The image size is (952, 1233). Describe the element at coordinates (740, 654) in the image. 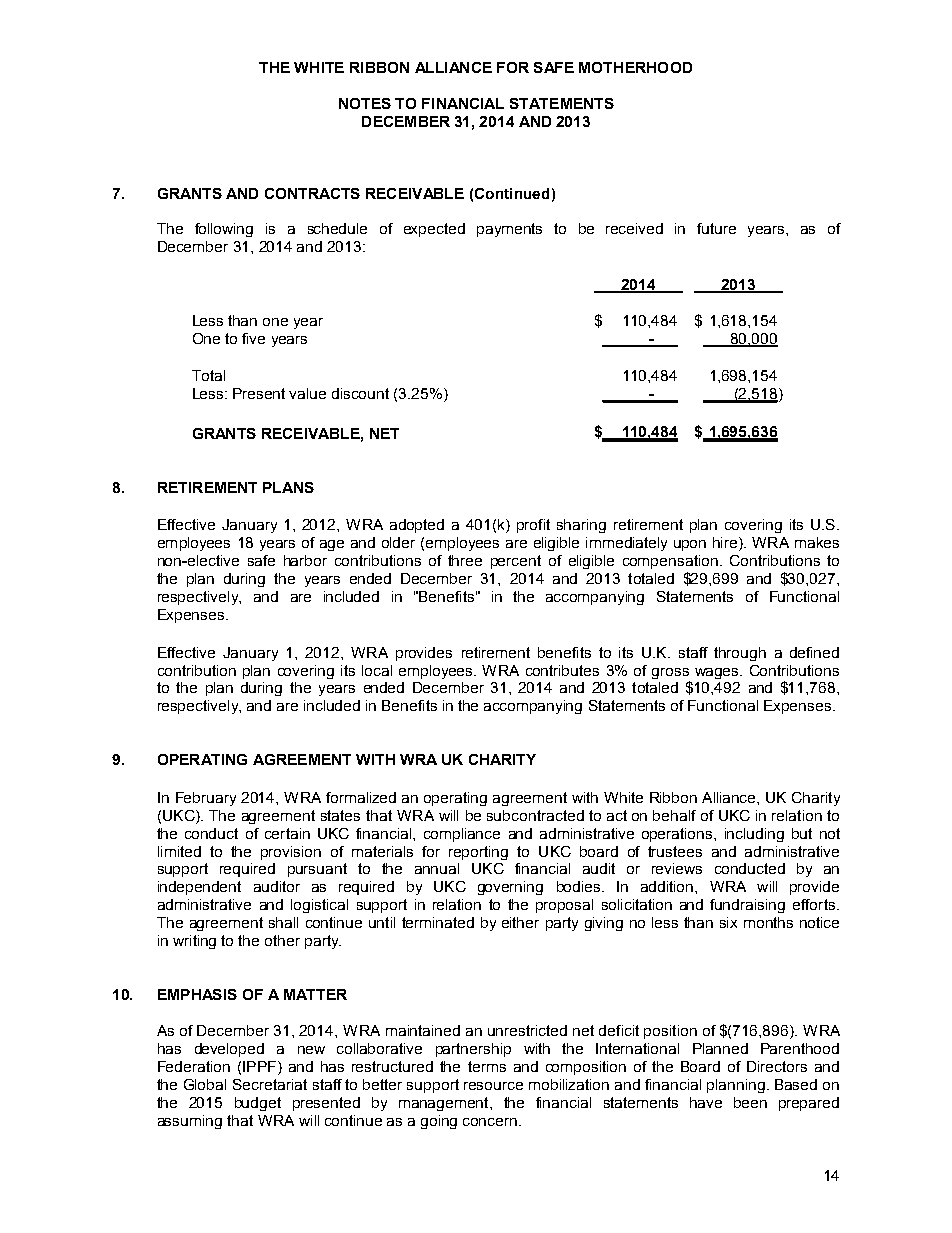

I see `through` at that location.
